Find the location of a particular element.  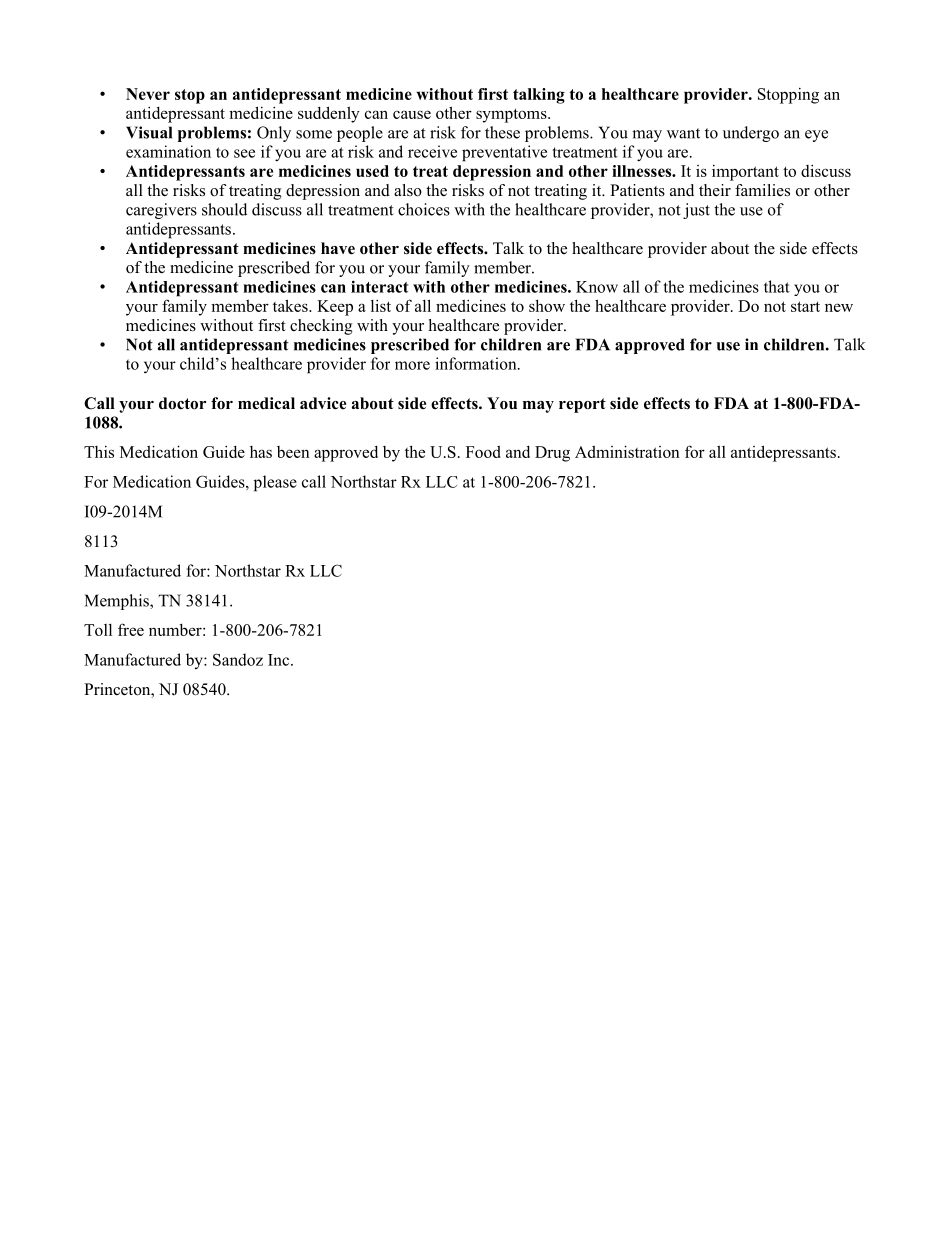

undergo is located at coordinates (751, 134).
